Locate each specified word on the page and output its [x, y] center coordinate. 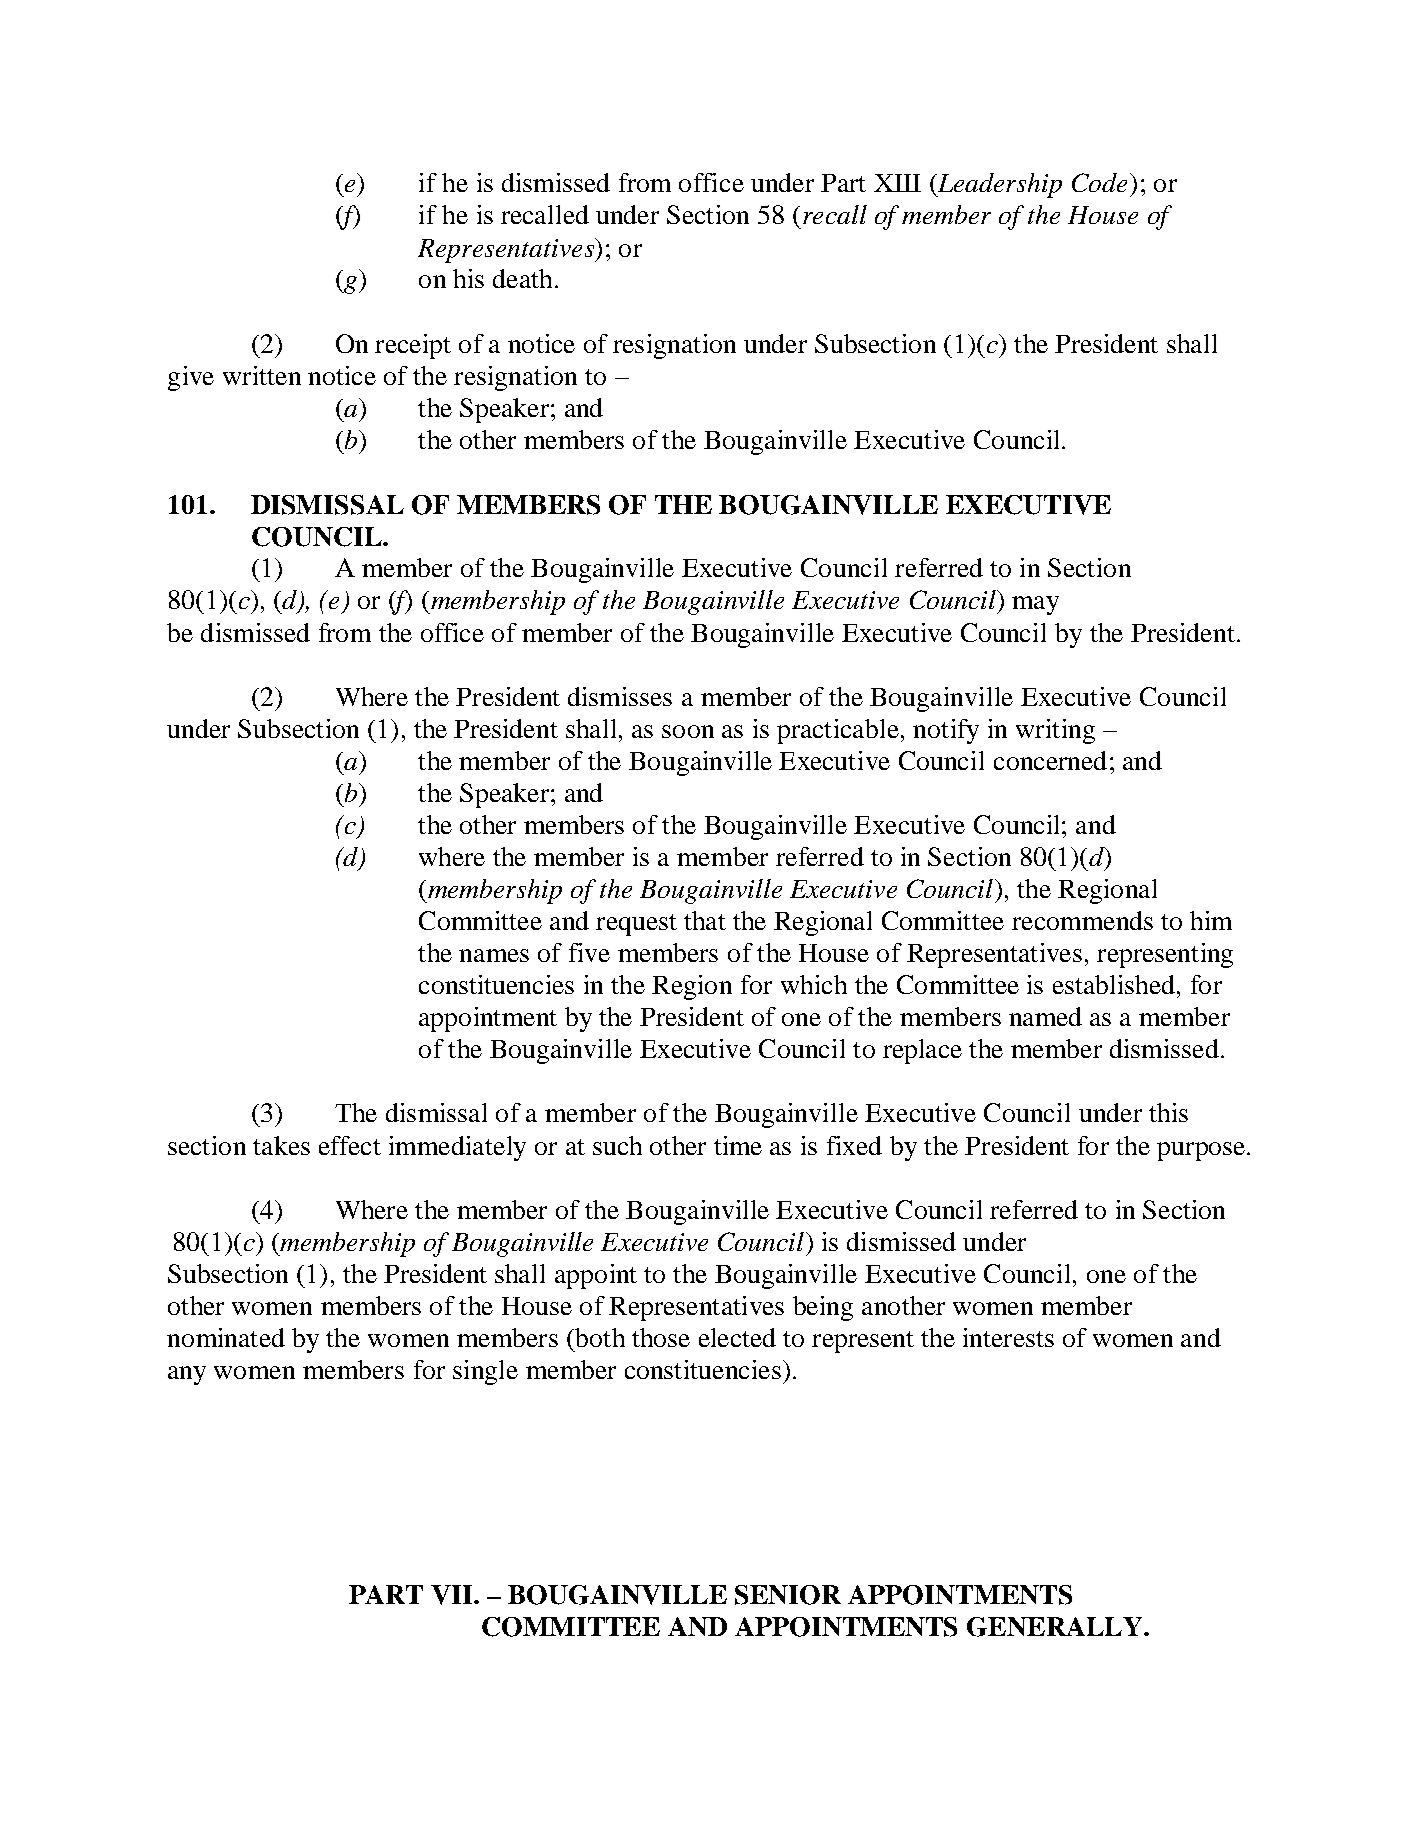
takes [281, 1145]
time [738, 1145]
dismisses [620, 696]
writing [1055, 731]
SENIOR [788, 1595]
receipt [413, 346]
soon [688, 731]
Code [1099, 182]
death [522, 278]
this [1168, 1112]
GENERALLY [1056, 1627]
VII [453, 1595]
